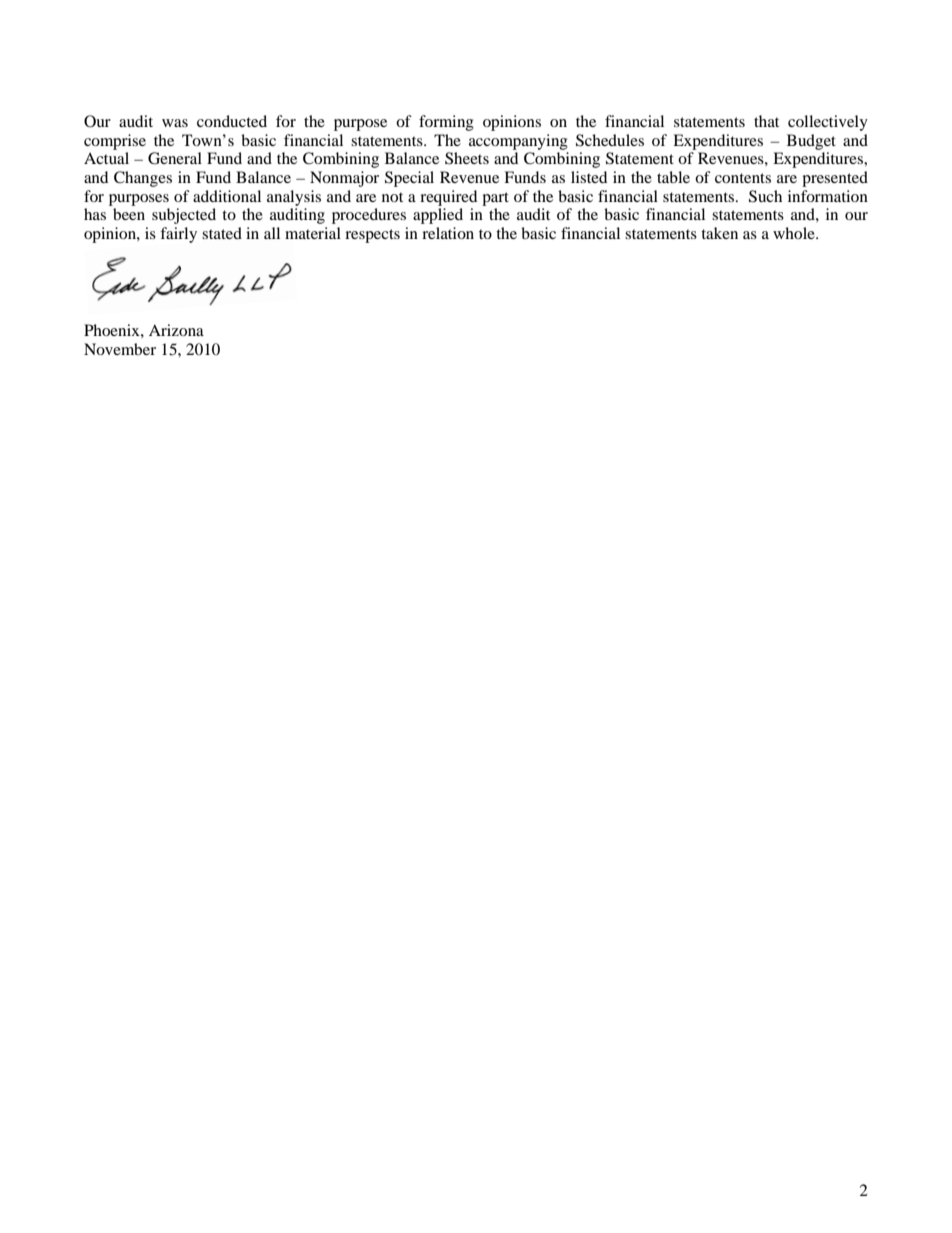 The height and width of the page is (1233, 952). I want to click on taken, so click(719, 233).
